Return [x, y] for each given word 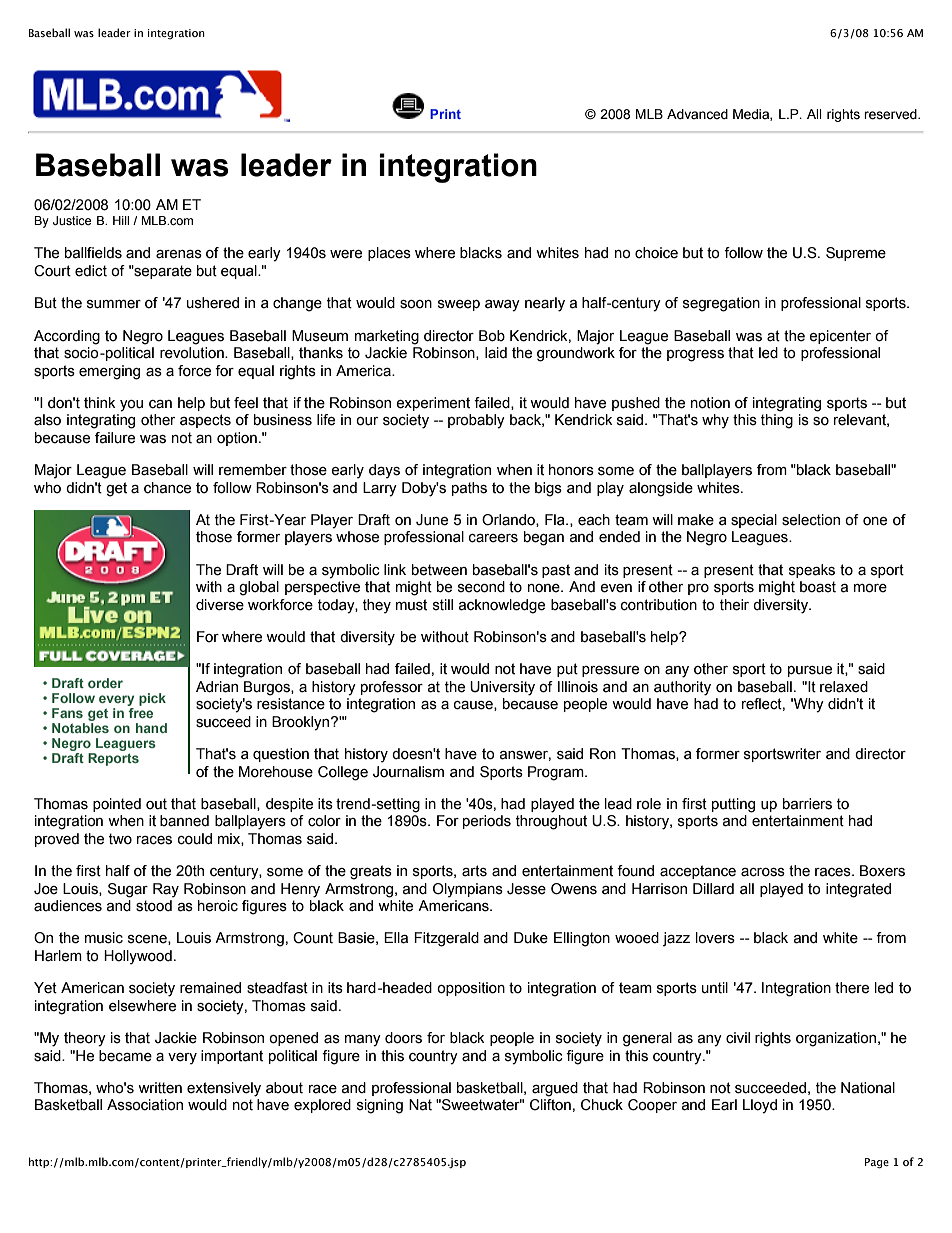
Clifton [550, 1105]
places [389, 254]
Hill [121, 220]
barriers [807, 804]
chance [167, 488]
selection [811, 520]
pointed [117, 805]
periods [487, 822]
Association [145, 1105]
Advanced [697, 114]
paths [469, 489]
